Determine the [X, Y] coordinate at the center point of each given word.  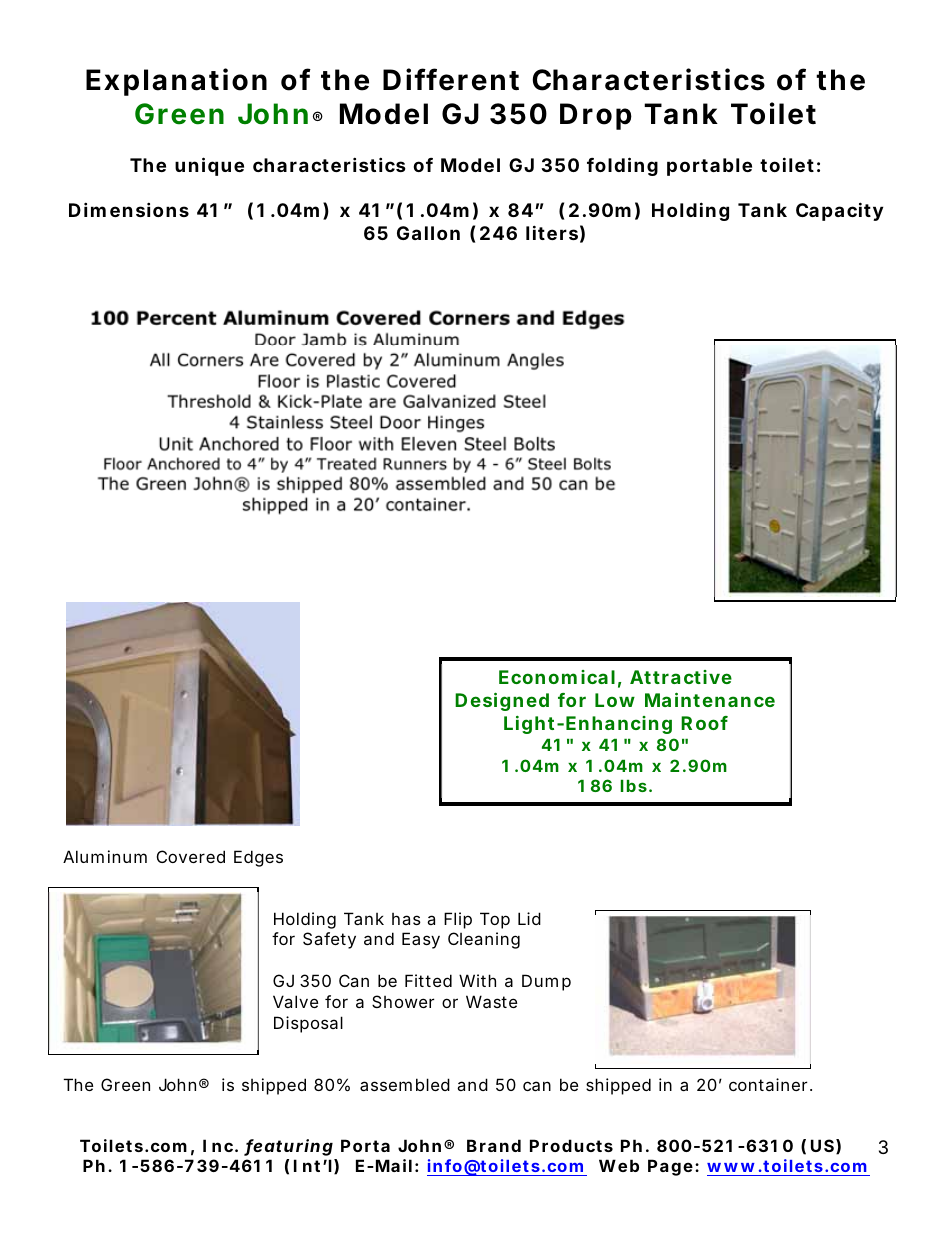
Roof [704, 723]
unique [209, 166]
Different [451, 79]
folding [622, 166]
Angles [535, 361]
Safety [329, 940]
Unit [176, 444]
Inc [218, 1145]
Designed [502, 701]
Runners [415, 464]
